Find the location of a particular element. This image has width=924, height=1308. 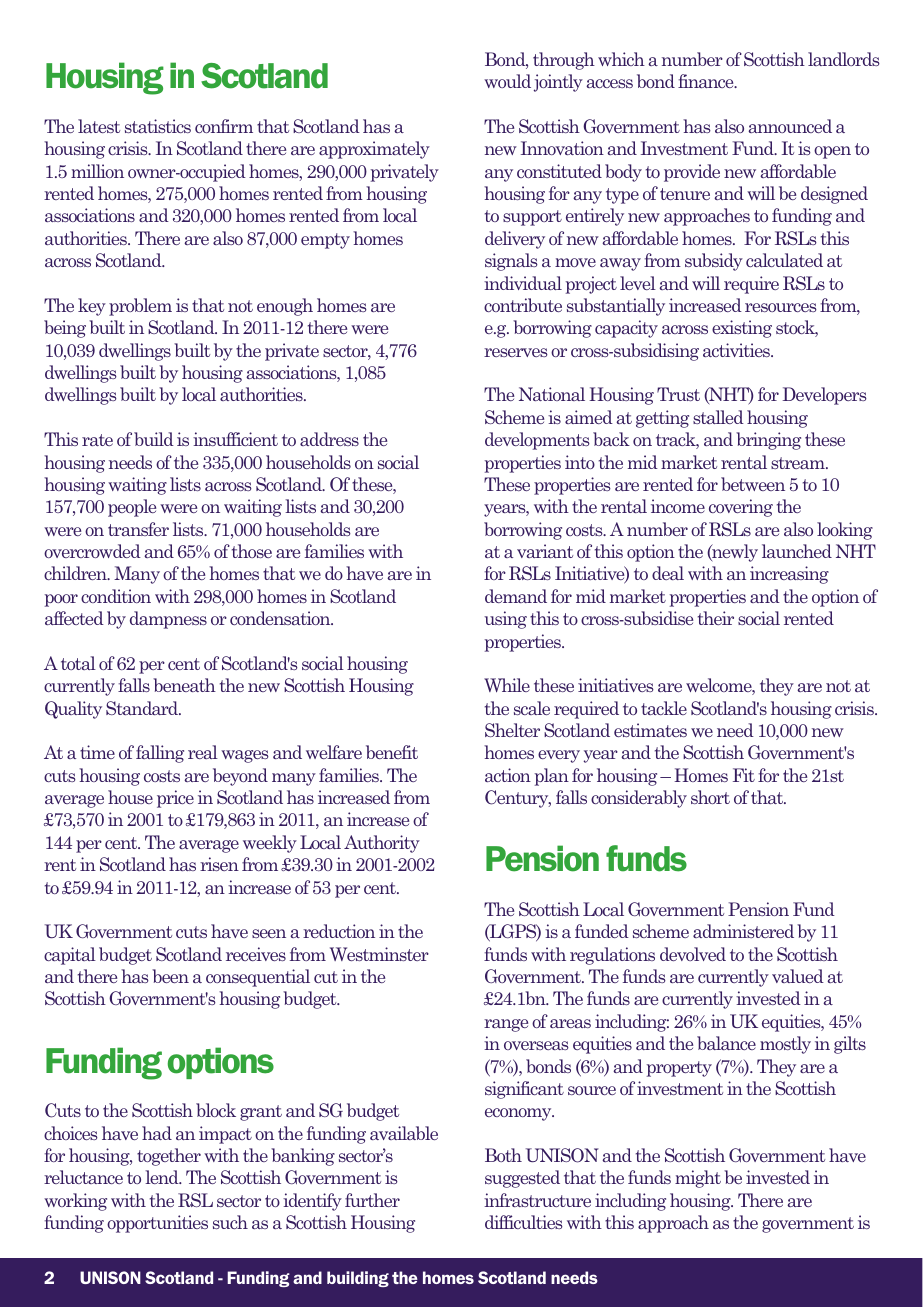

statistics is located at coordinates (158, 126).
